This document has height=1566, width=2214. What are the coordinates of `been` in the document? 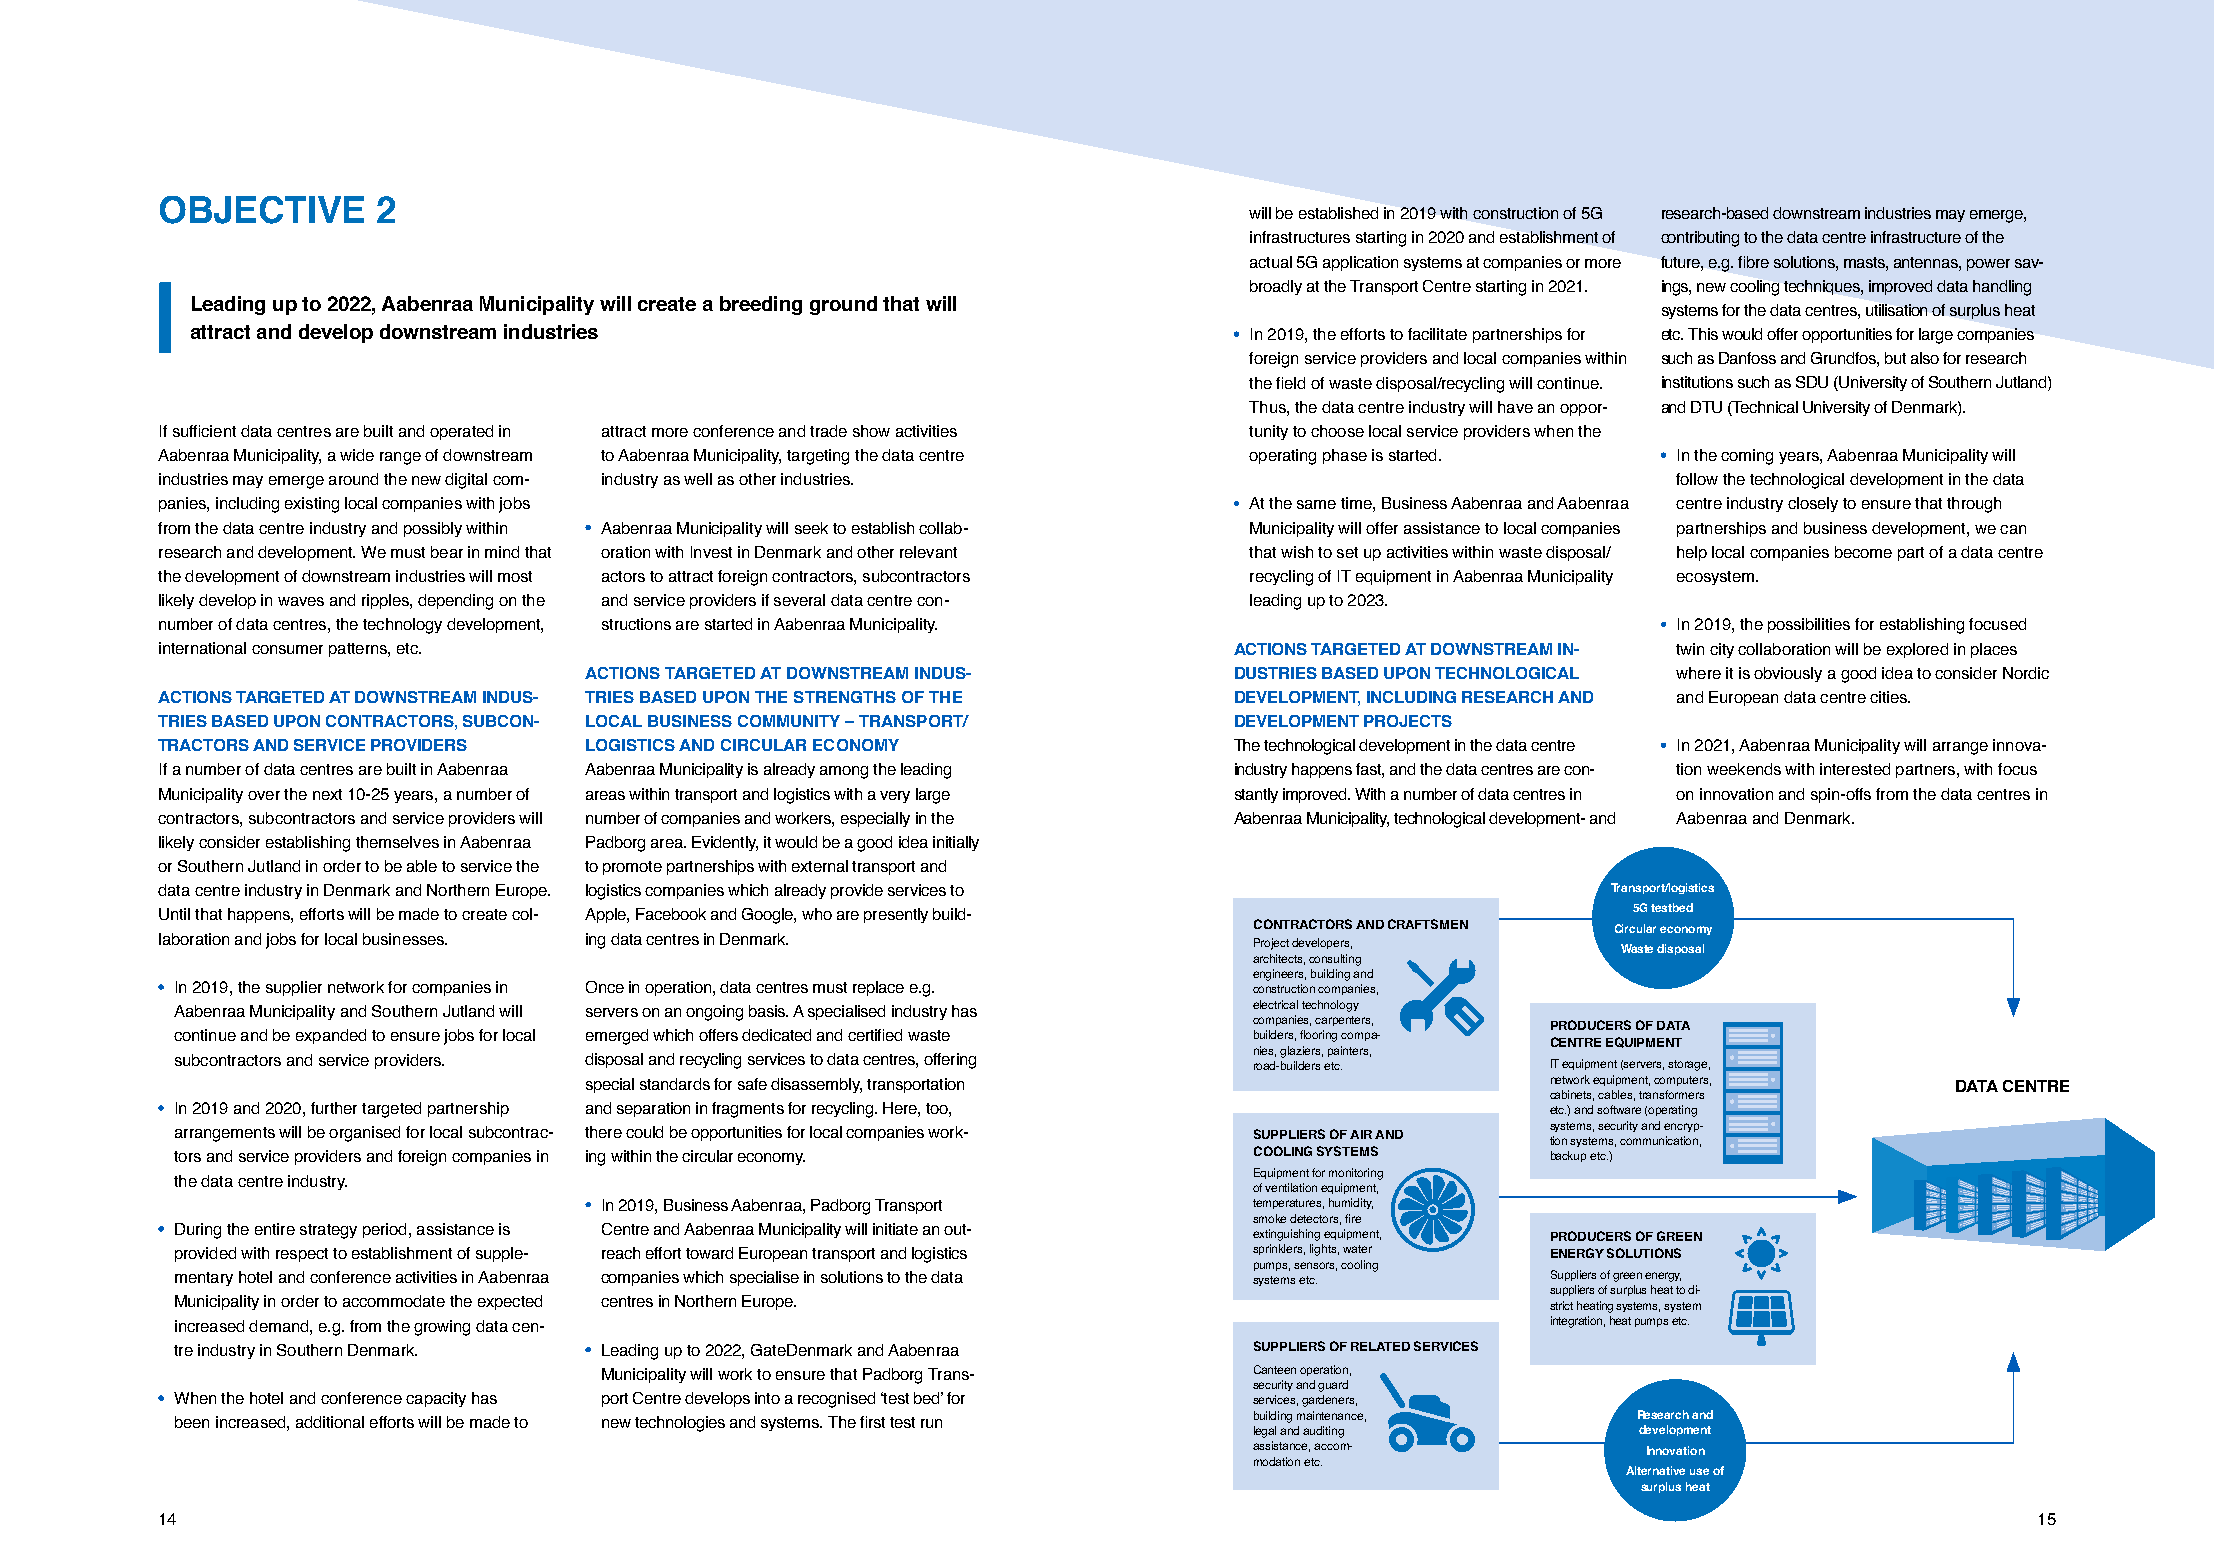 It's located at (192, 1422).
